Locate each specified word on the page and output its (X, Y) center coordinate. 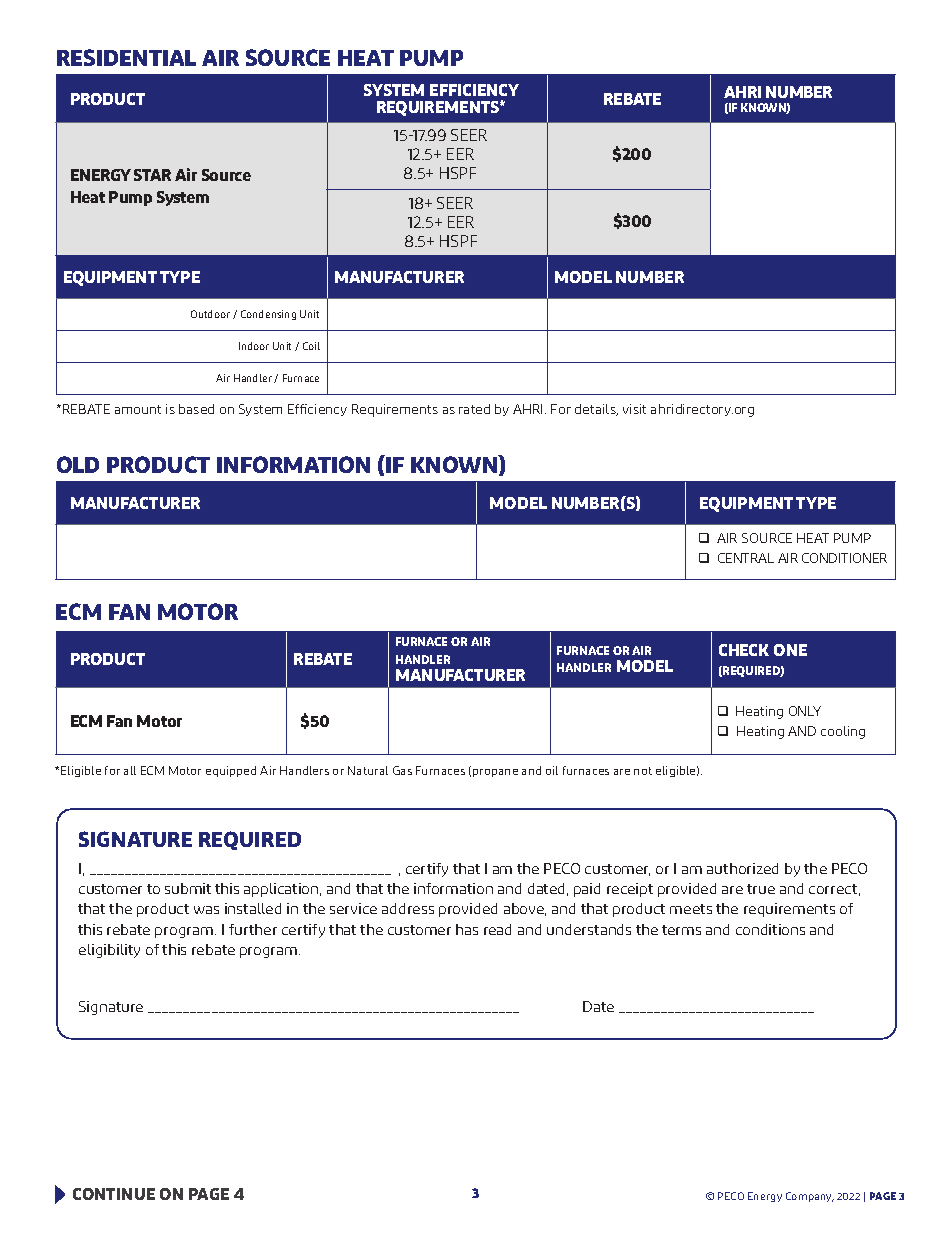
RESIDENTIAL (126, 57)
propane (495, 773)
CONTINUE (114, 1194)
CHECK (744, 650)
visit (634, 409)
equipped (231, 771)
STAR (152, 175)
